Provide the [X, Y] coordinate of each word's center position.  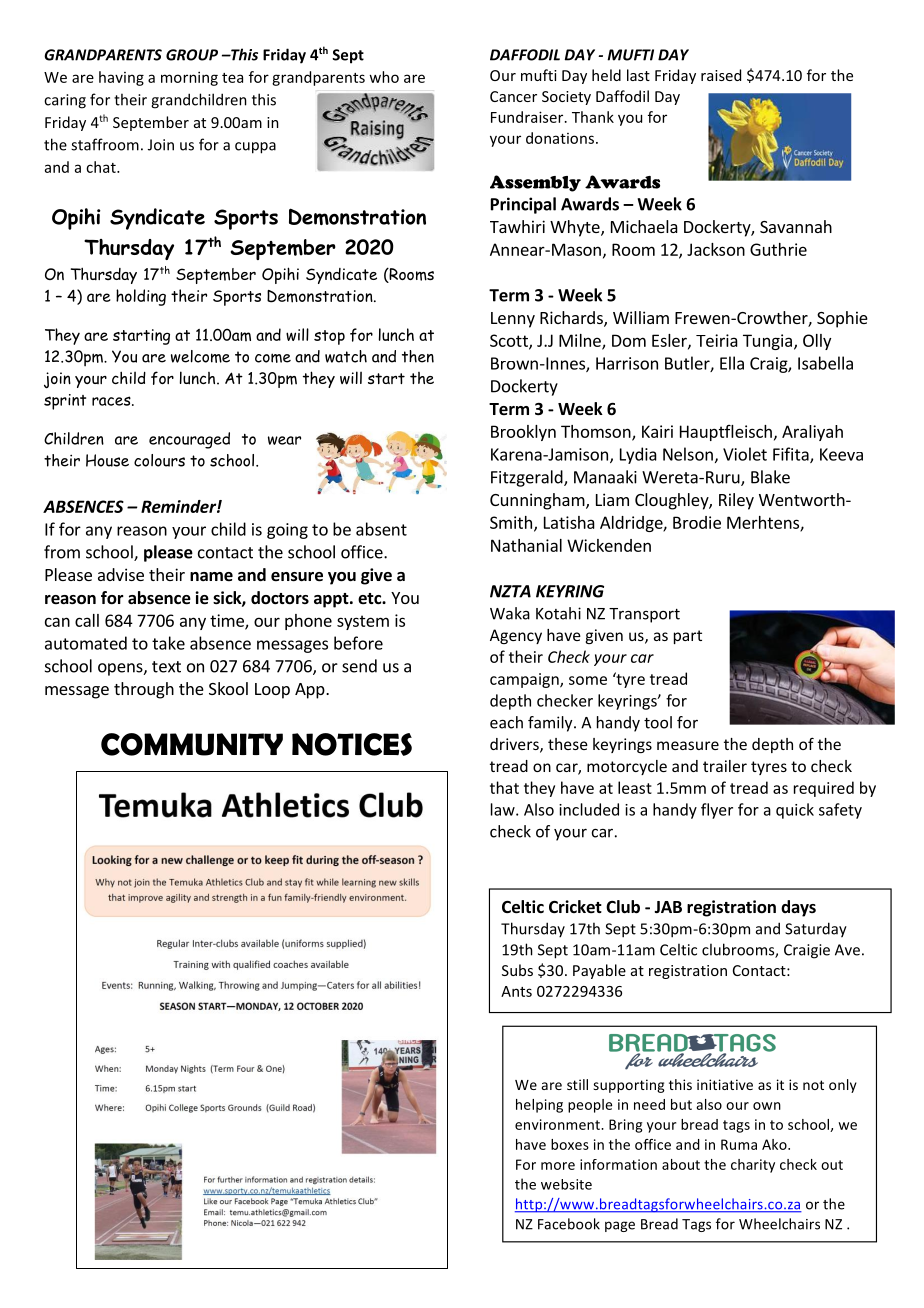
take [168, 643]
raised [721, 75]
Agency [516, 636]
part [688, 637]
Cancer [513, 96]
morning [189, 78]
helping [539, 1106]
